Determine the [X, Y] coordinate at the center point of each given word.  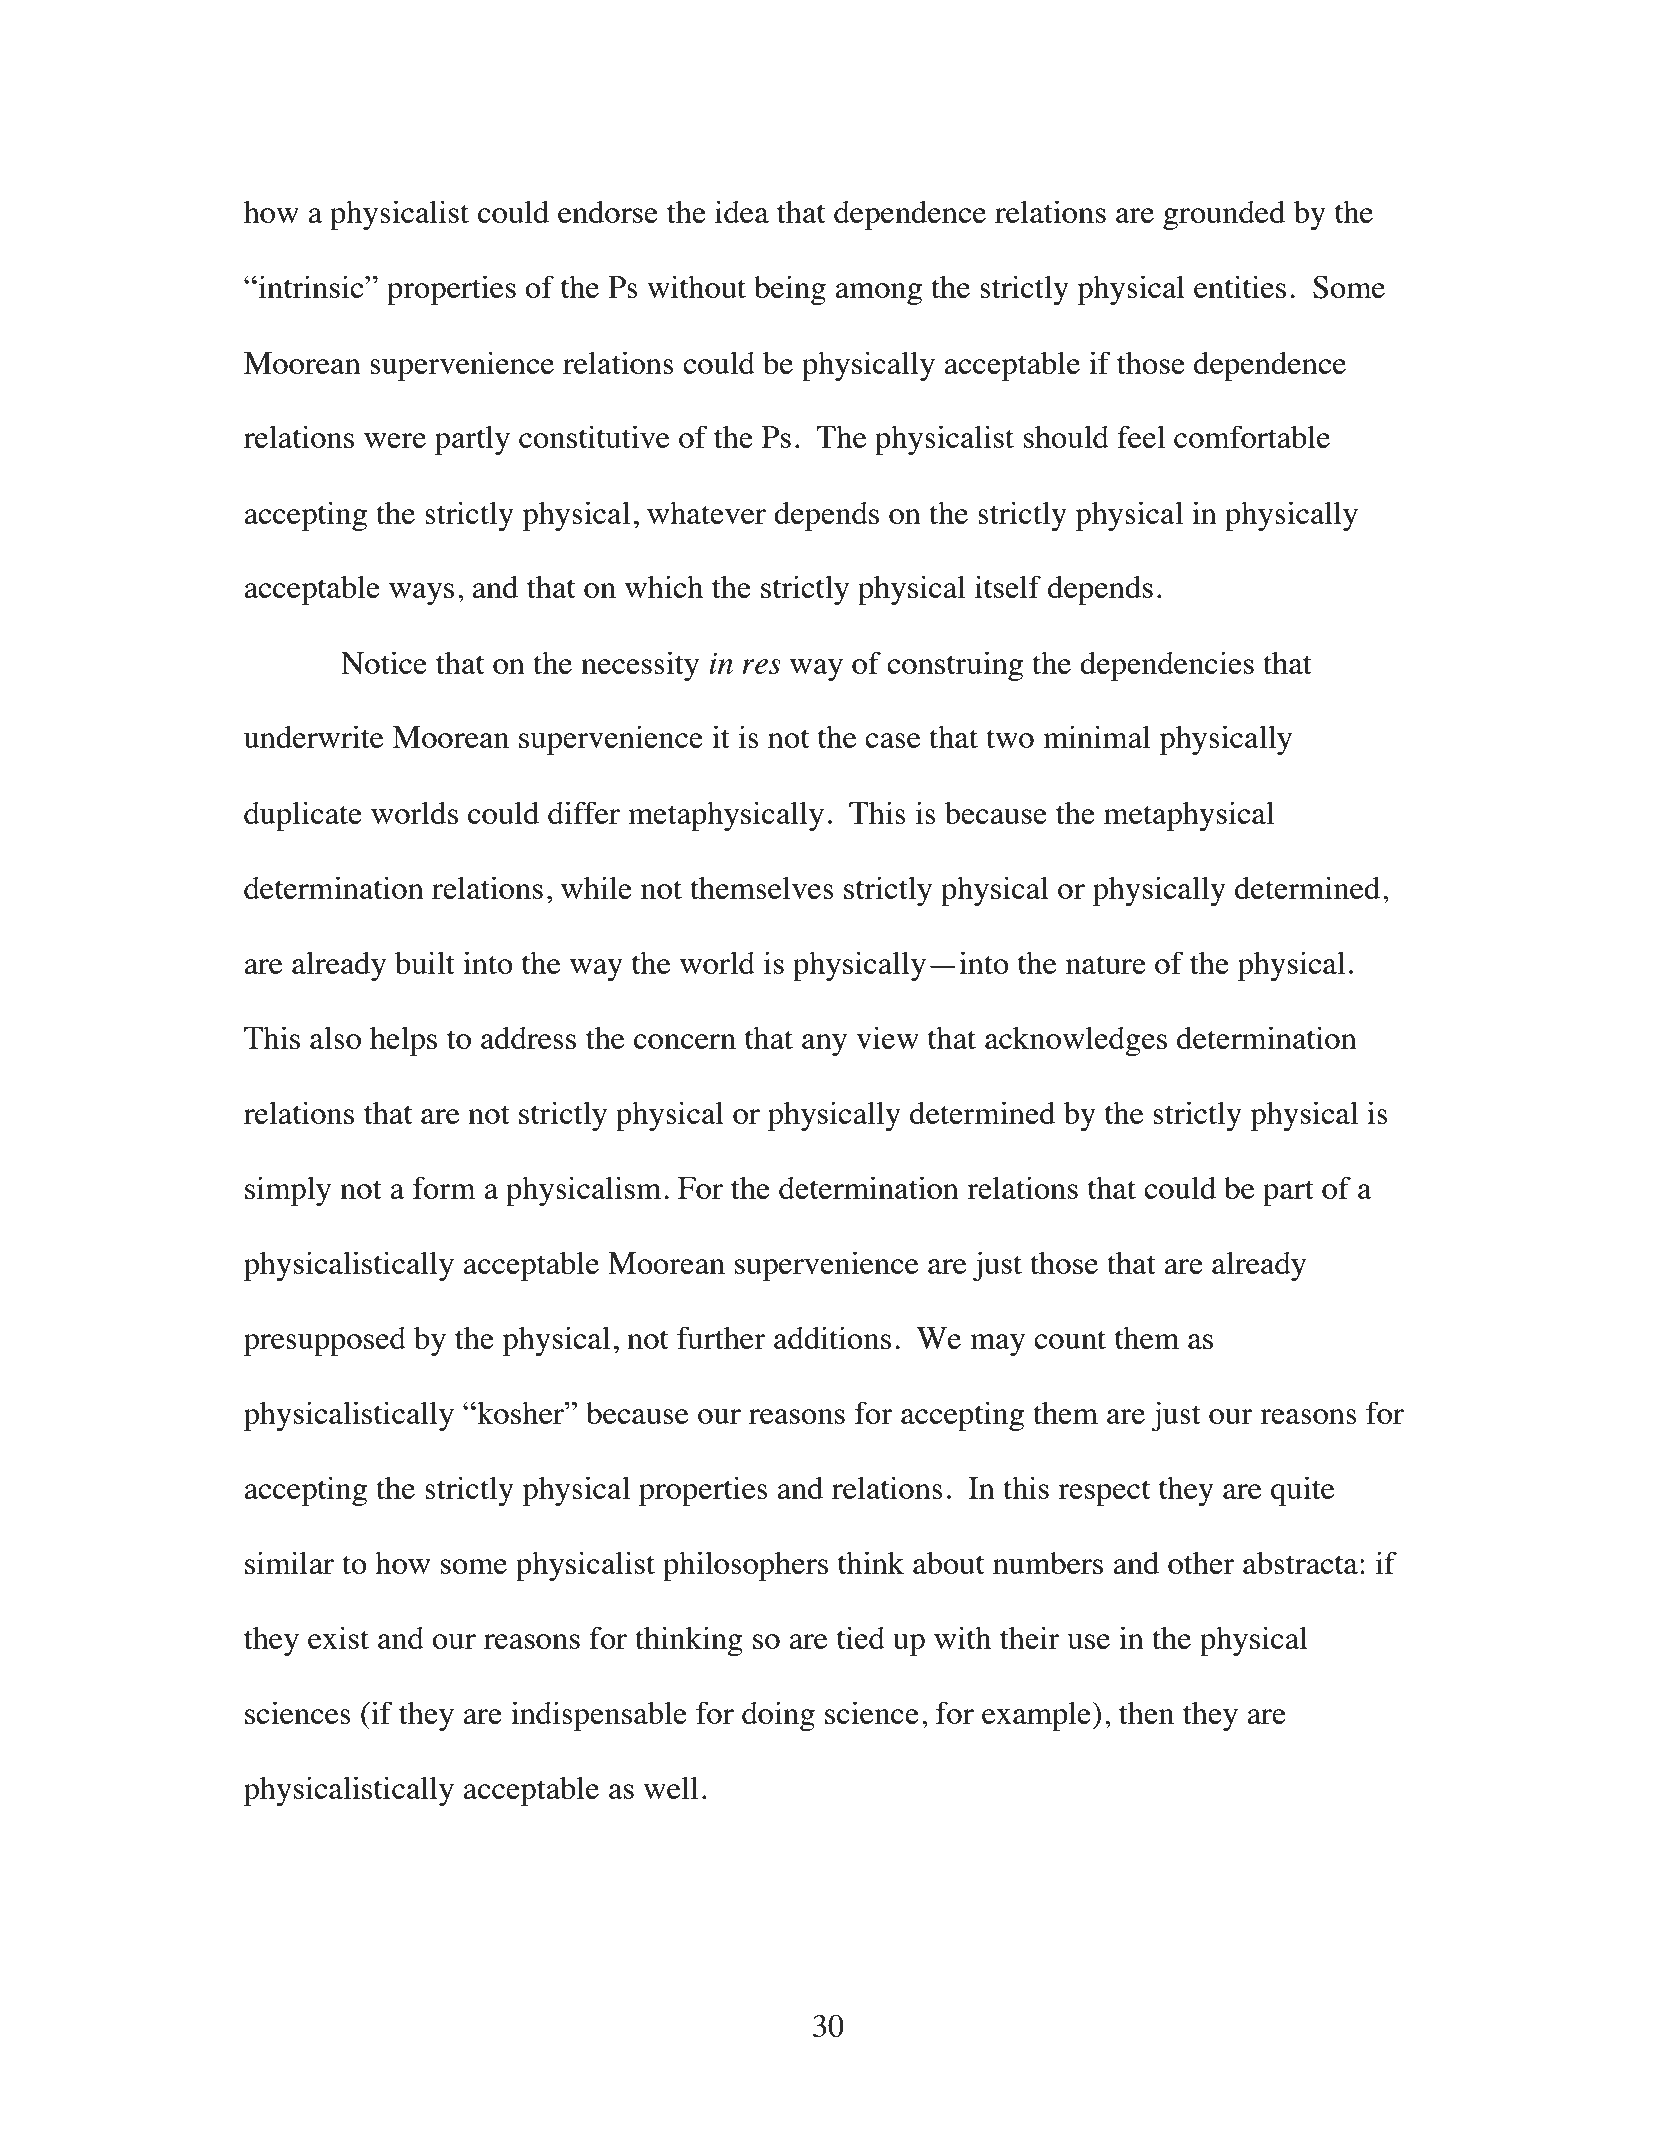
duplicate [303, 816]
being [790, 290]
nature [1106, 964]
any [824, 1045]
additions [832, 1337]
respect [1104, 1493]
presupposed [325, 1341]
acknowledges [1076, 1041]
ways [421, 594]
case [892, 740]
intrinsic [311, 286]
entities [1240, 286]
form [444, 1187]
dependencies [1167, 666]
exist [338, 1637]
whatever [706, 513]
